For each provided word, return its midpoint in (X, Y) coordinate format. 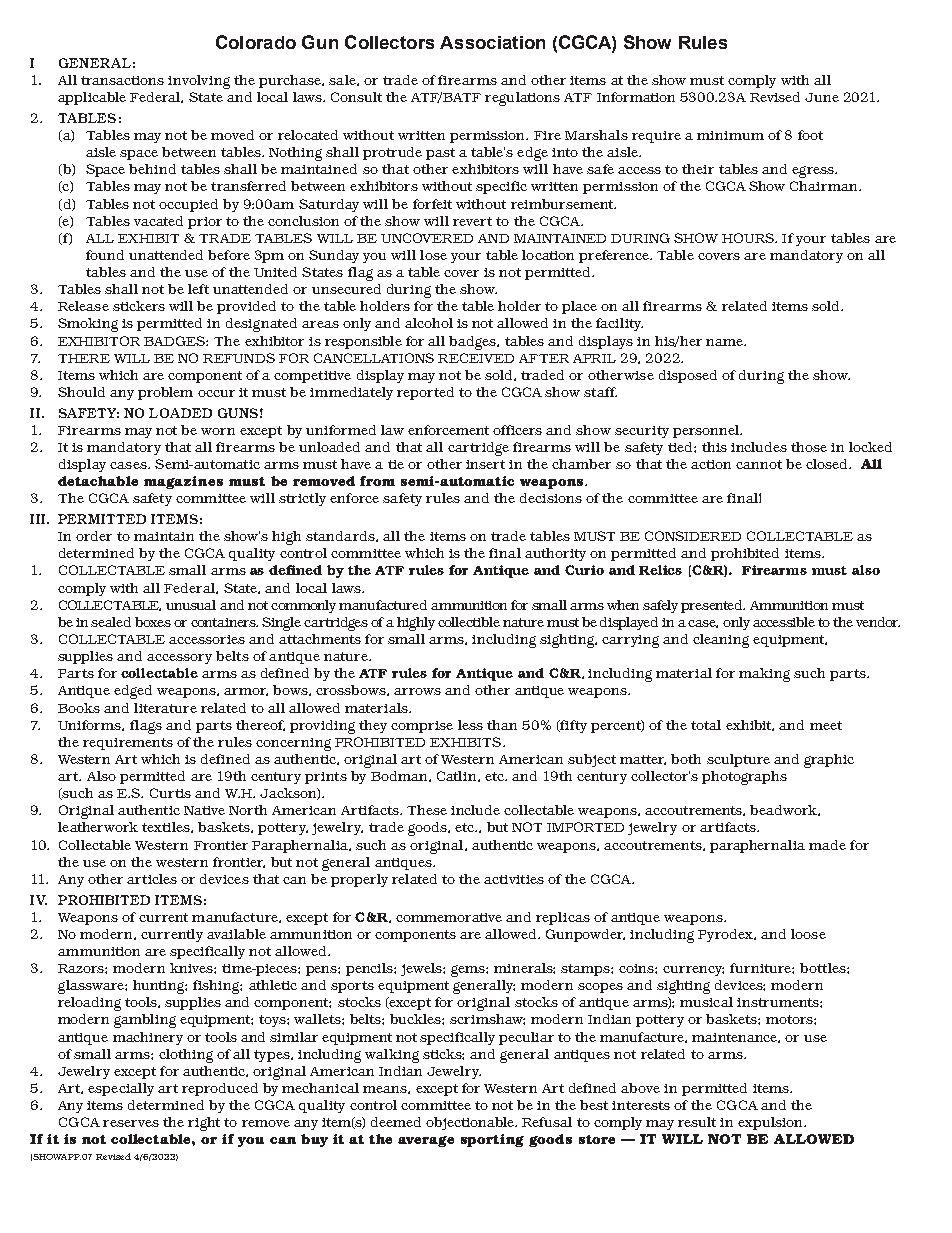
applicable (92, 98)
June (822, 97)
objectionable (471, 1123)
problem (165, 393)
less (470, 725)
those (809, 447)
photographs (744, 778)
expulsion (771, 1123)
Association (492, 42)
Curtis (170, 793)
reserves (131, 1123)
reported (425, 393)
